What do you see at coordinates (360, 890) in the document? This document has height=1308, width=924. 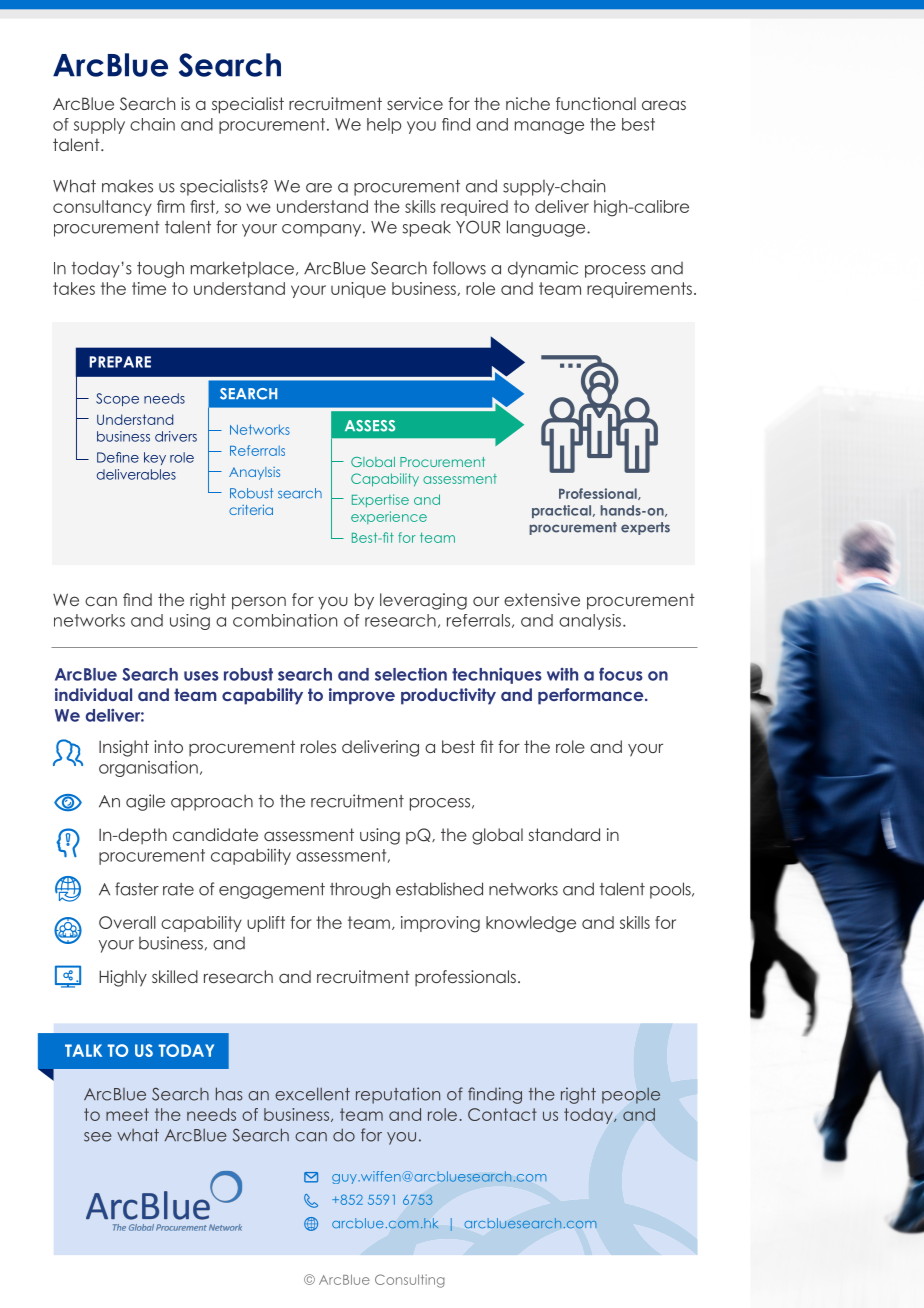 I see `through` at bounding box center [360, 890].
